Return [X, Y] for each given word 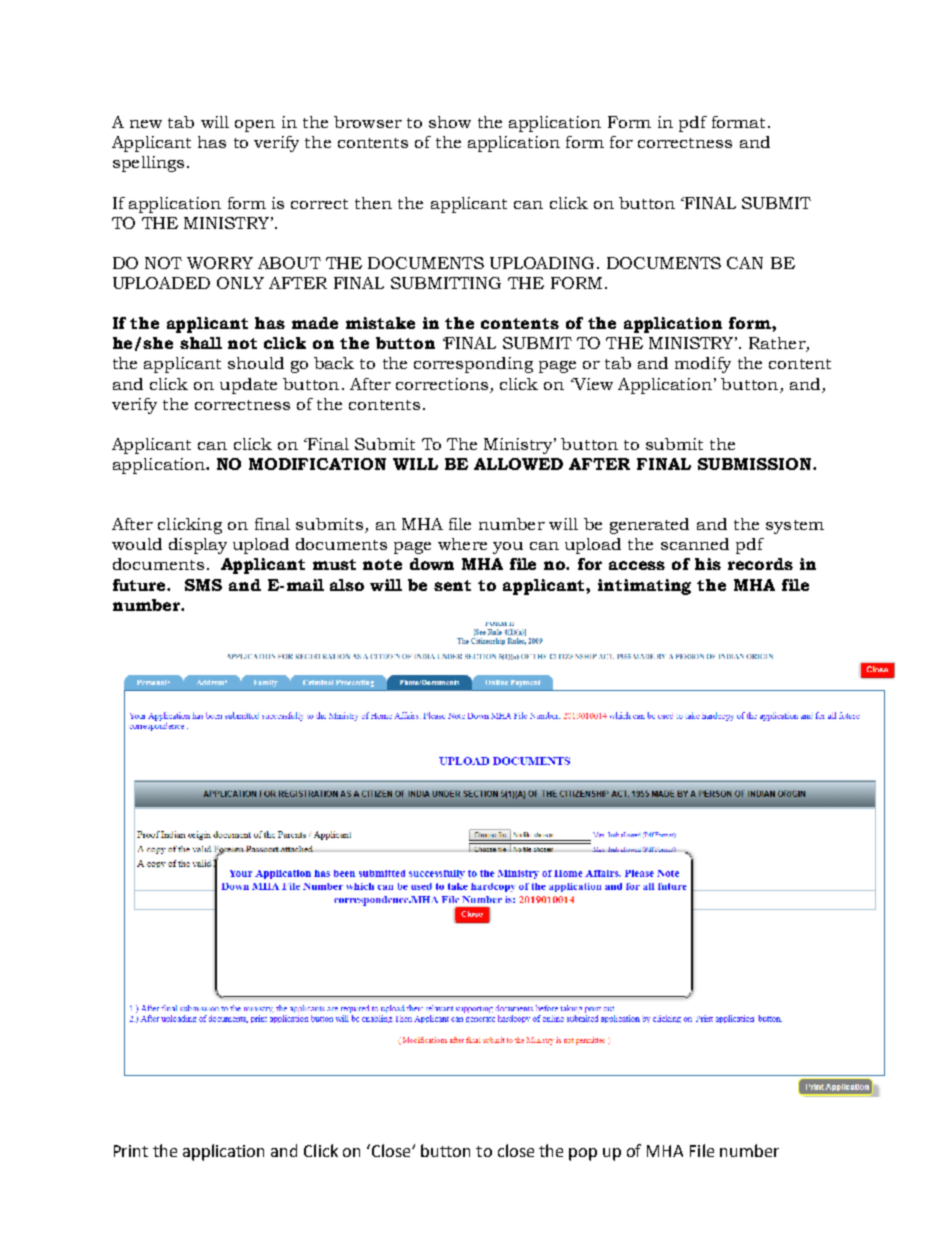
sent [452, 585]
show [450, 122]
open [255, 126]
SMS [203, 585]
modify [703, 365]
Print [131, 1151]
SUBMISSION [756, 464]
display [198, 546]
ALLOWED [518, 464]
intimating [644, 587]
